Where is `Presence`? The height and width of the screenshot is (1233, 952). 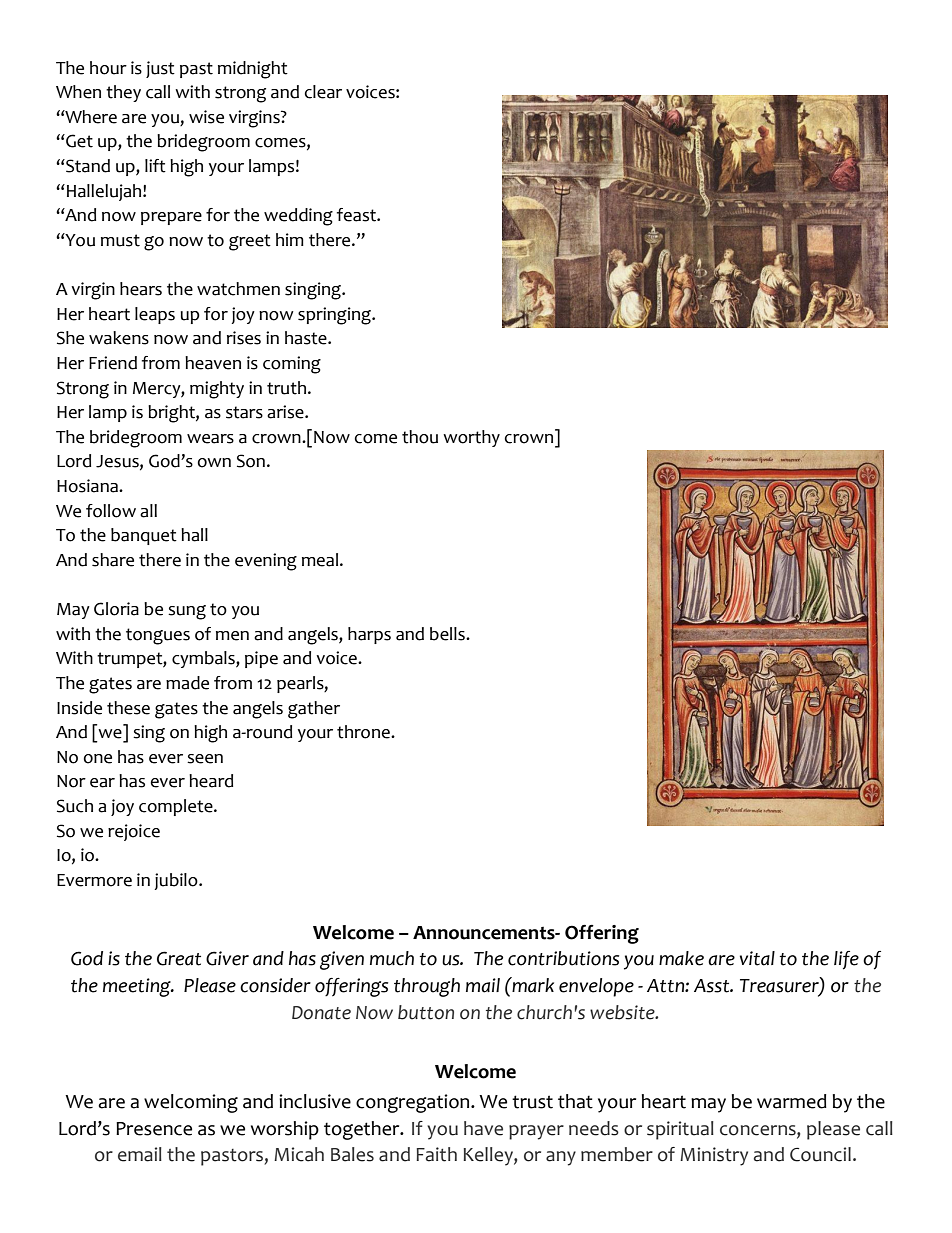 Presence is located at coordinates (154, 1129).
